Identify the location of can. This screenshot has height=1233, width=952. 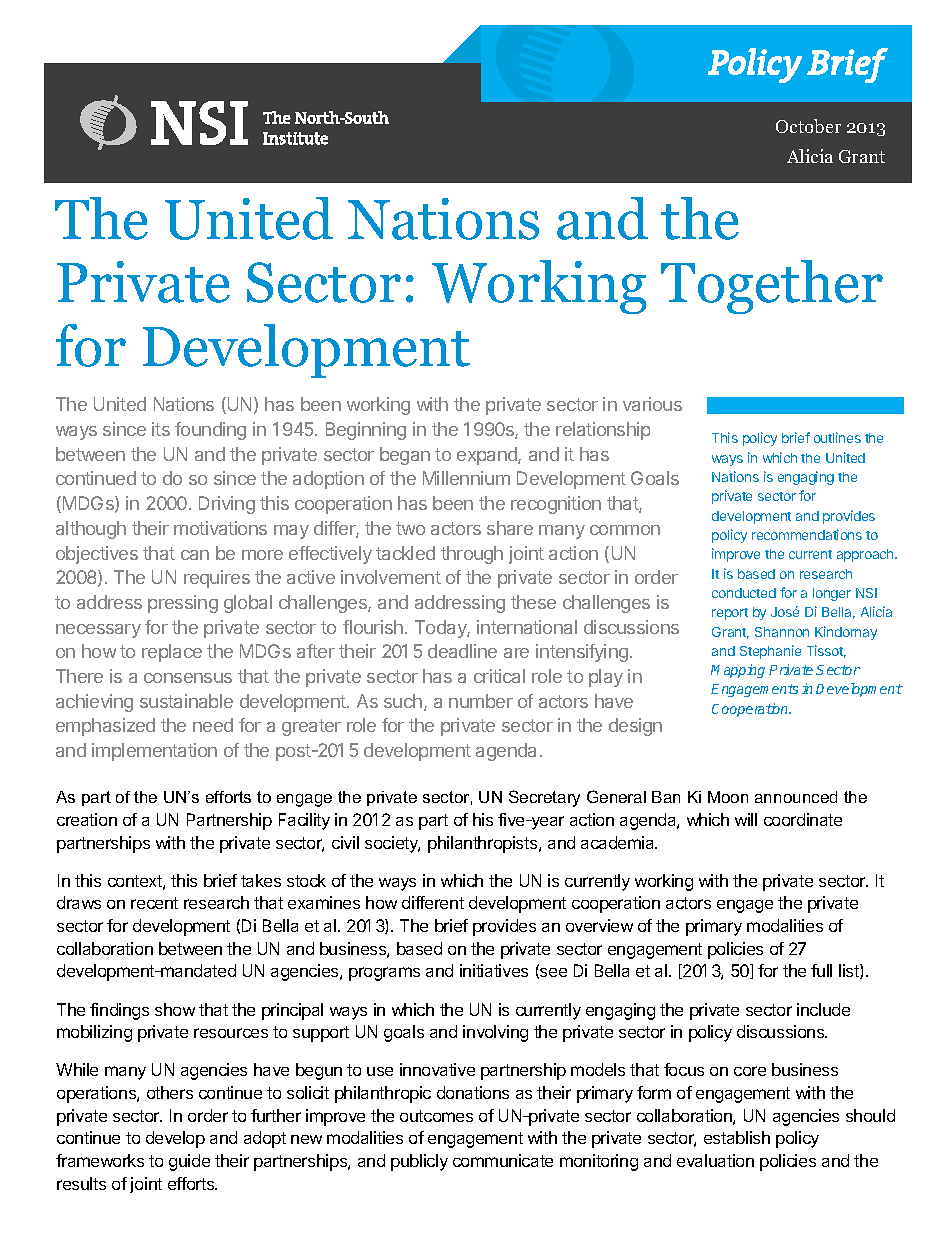
(195, 555).
